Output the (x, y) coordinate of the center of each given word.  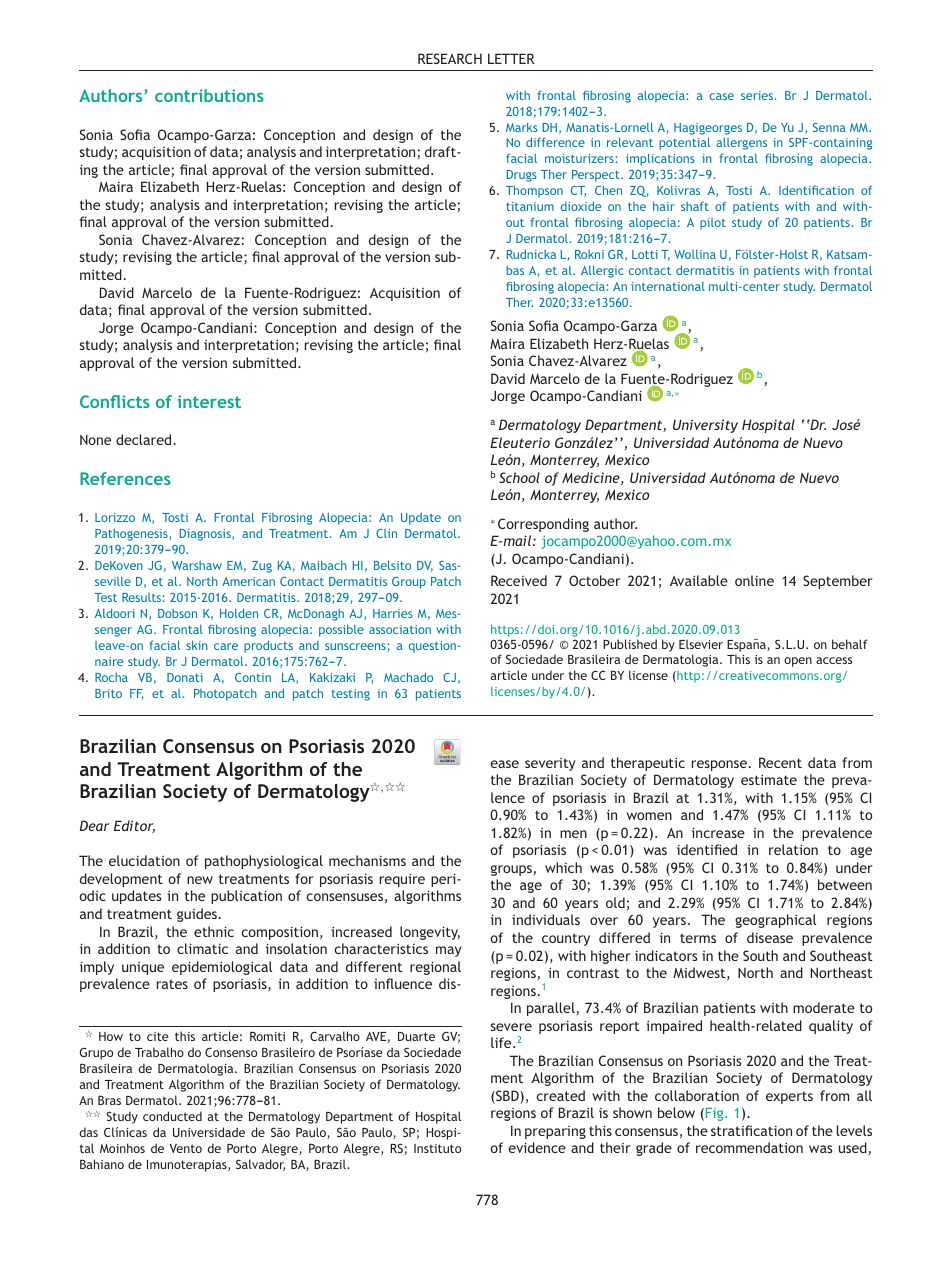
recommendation (749, 1147)
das (88, 1132)
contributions (209, 95)
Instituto (437, 1148)
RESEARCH (450, 58)
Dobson (177, 613)
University (705, 426)
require (402, 880)
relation (793, 849)
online (754, 580)
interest (209, 401)
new (200, 880)
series (758, 95)
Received (519, 580)
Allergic (602, 271)
